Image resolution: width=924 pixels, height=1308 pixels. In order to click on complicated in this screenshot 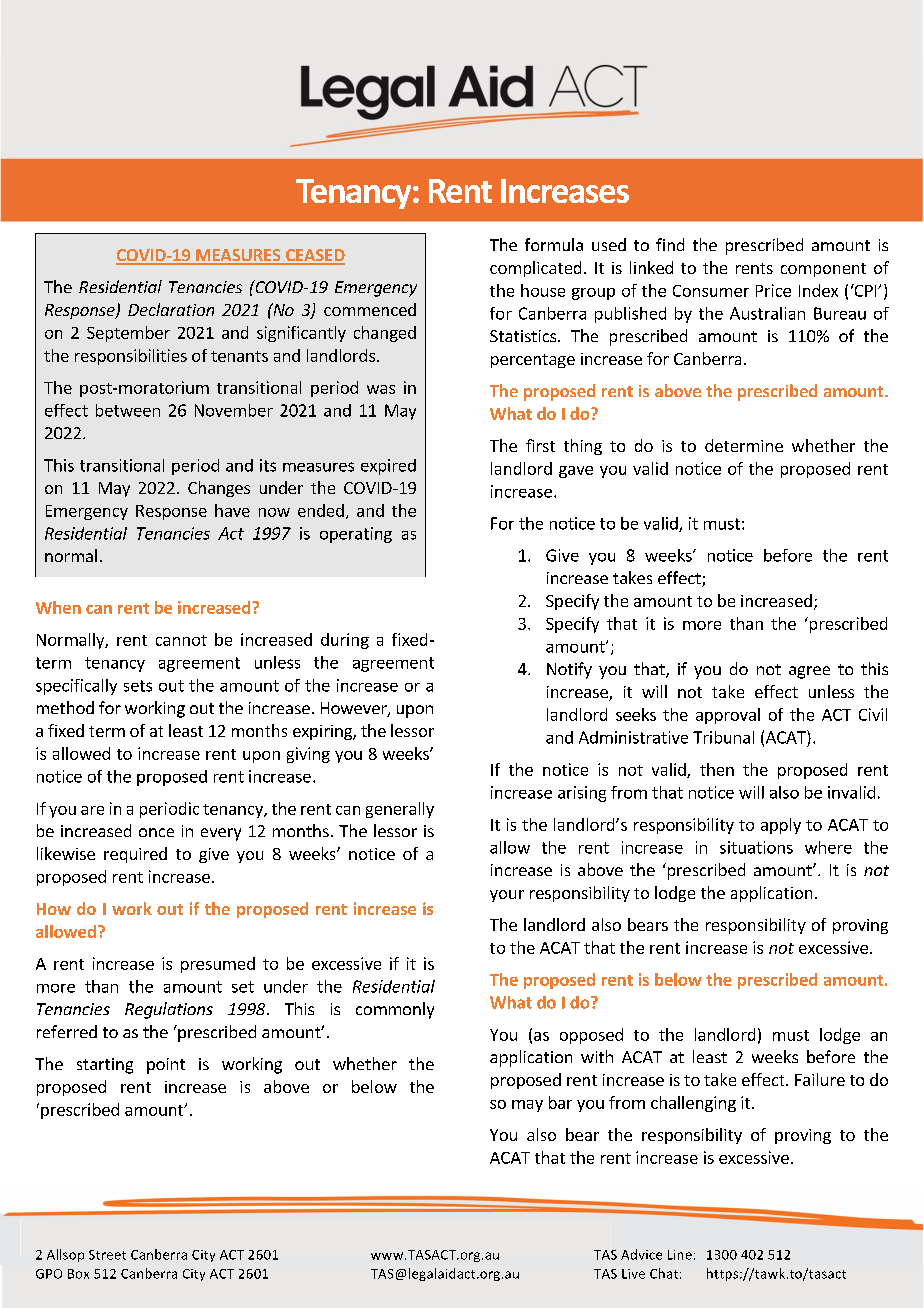, I will do `click(535, 269)`.
